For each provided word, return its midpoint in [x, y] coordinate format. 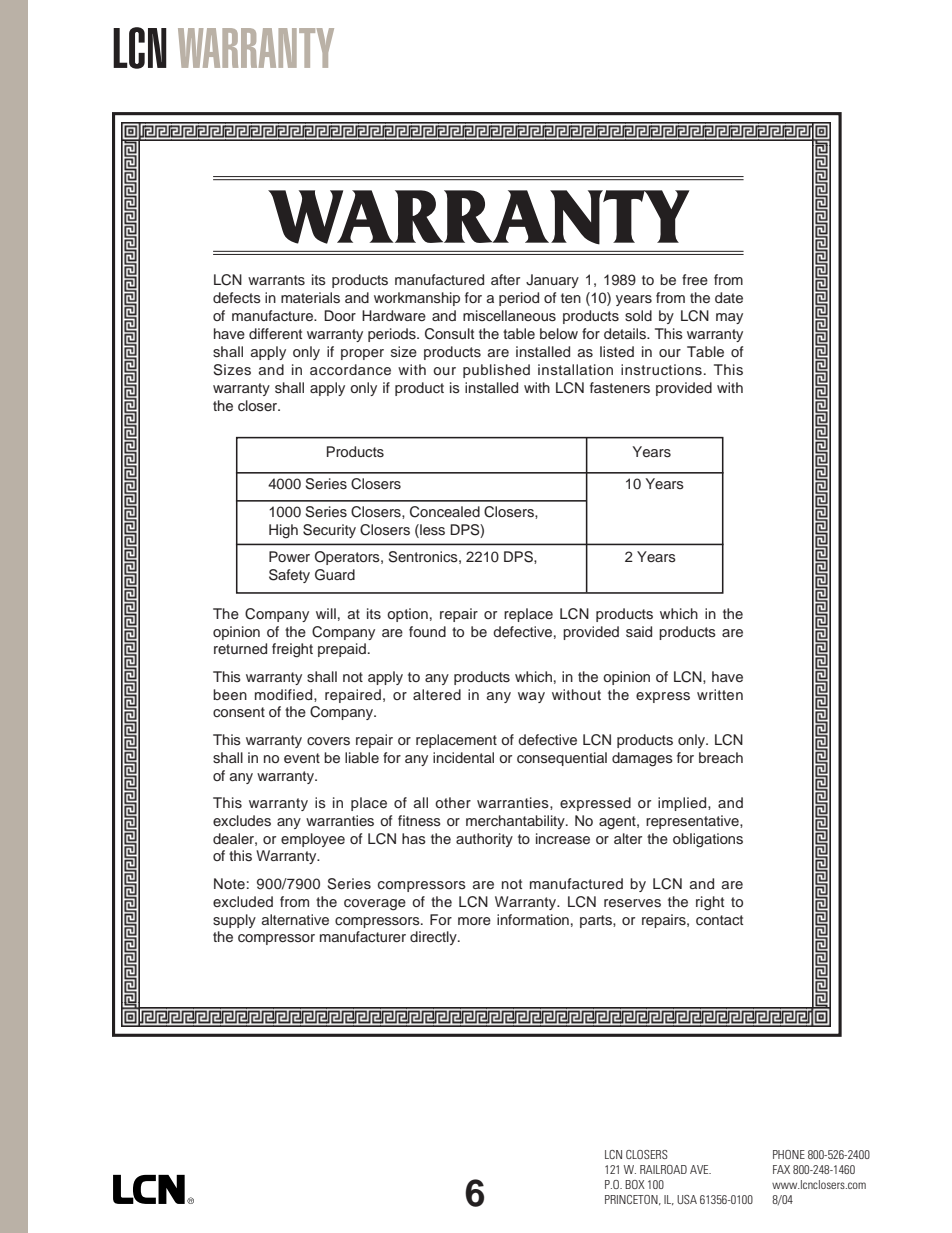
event [302, 758]
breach [721, 757]
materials [310, 298]
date [729, 297]
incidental [463, 757]
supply [234, 921]
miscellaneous [509, 316]
